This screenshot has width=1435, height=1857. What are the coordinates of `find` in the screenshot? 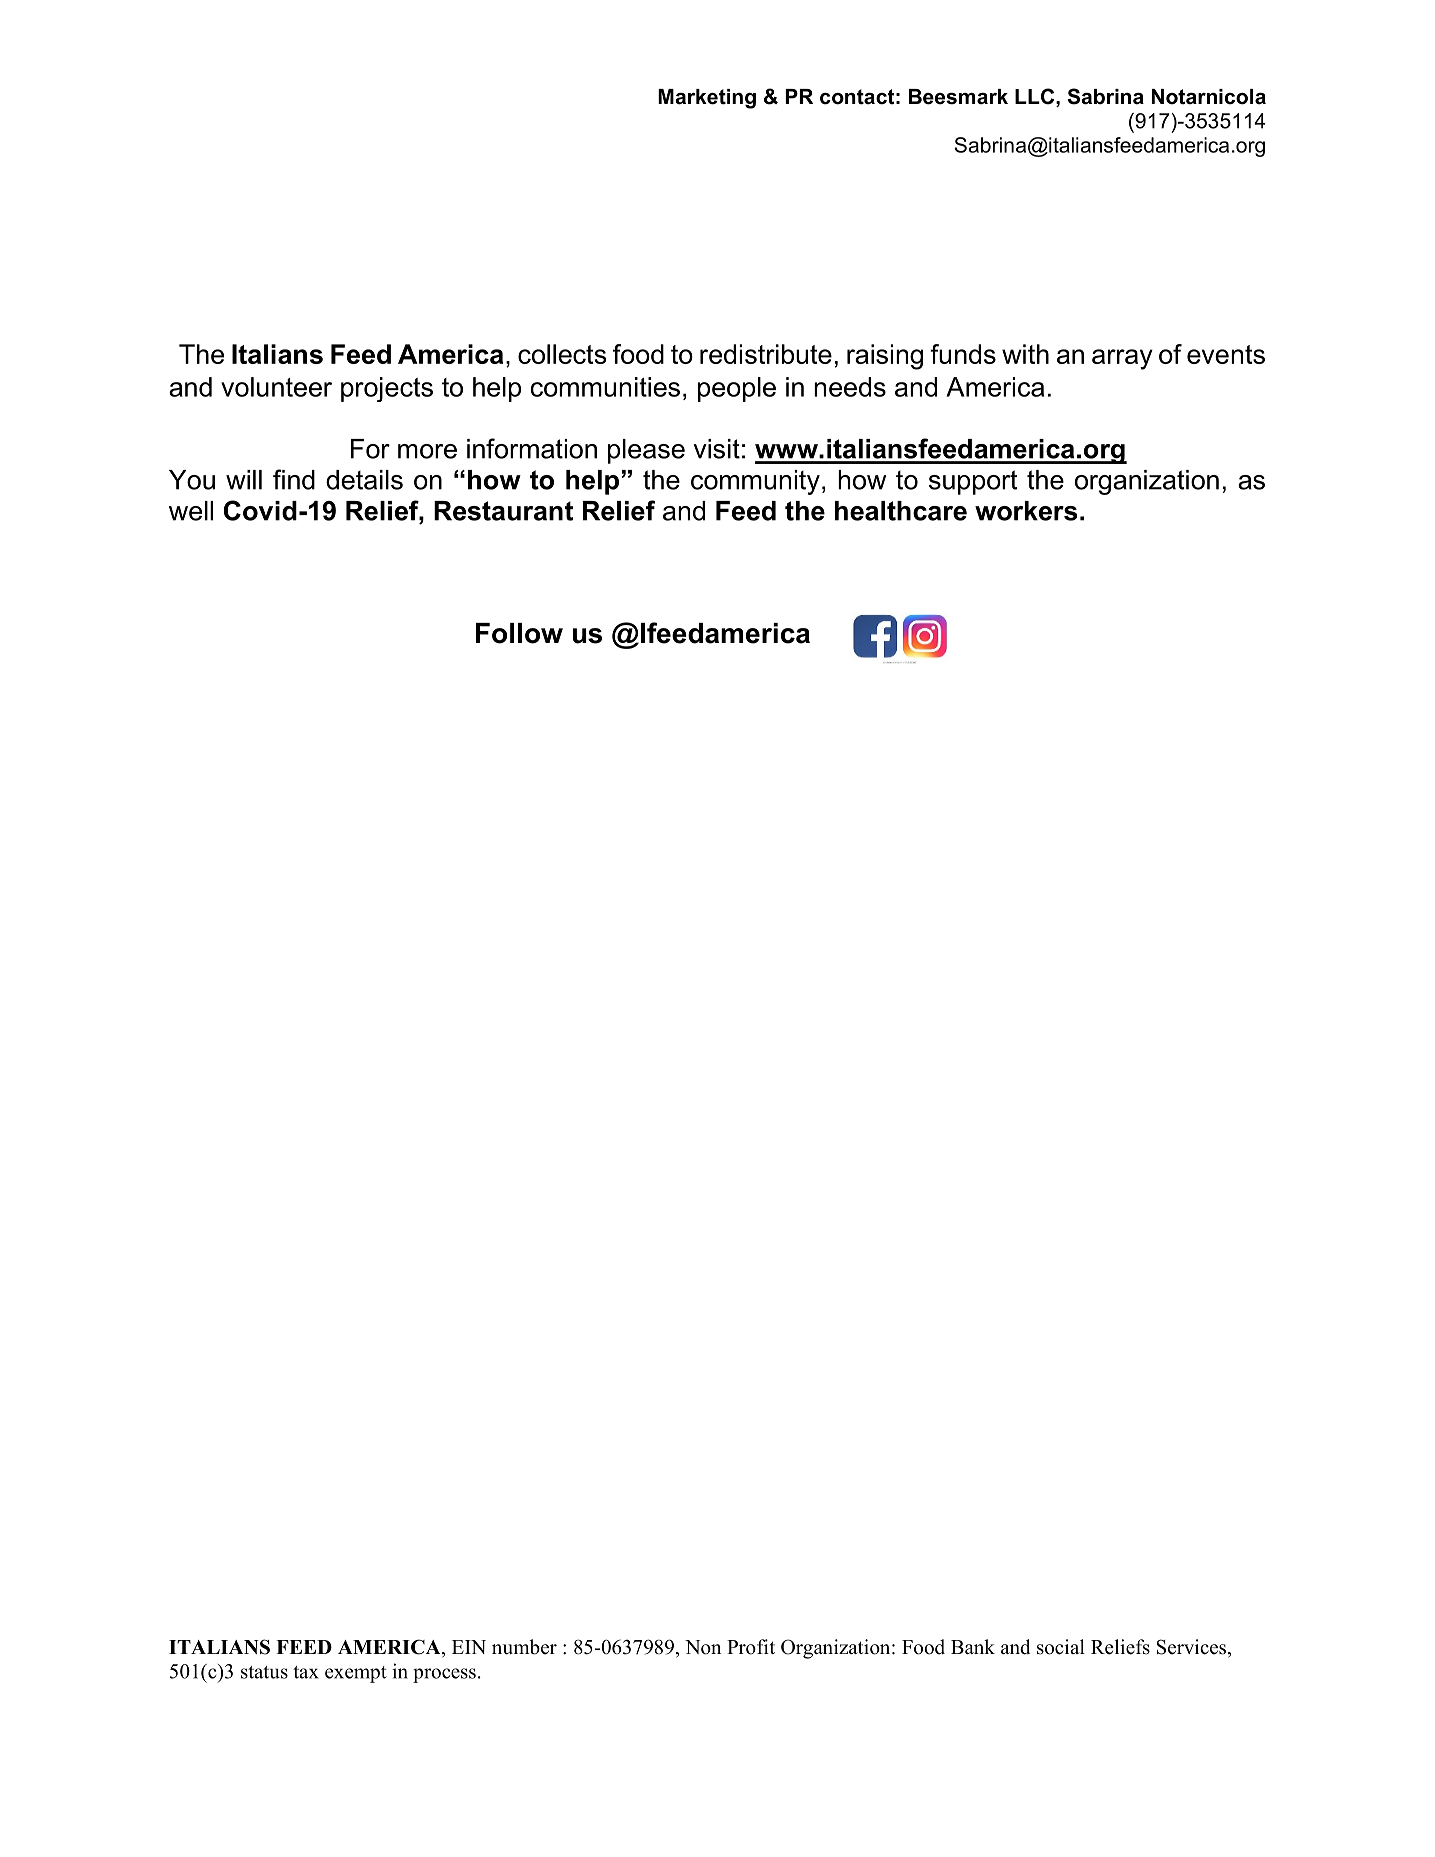 It's located at (294, 479).
